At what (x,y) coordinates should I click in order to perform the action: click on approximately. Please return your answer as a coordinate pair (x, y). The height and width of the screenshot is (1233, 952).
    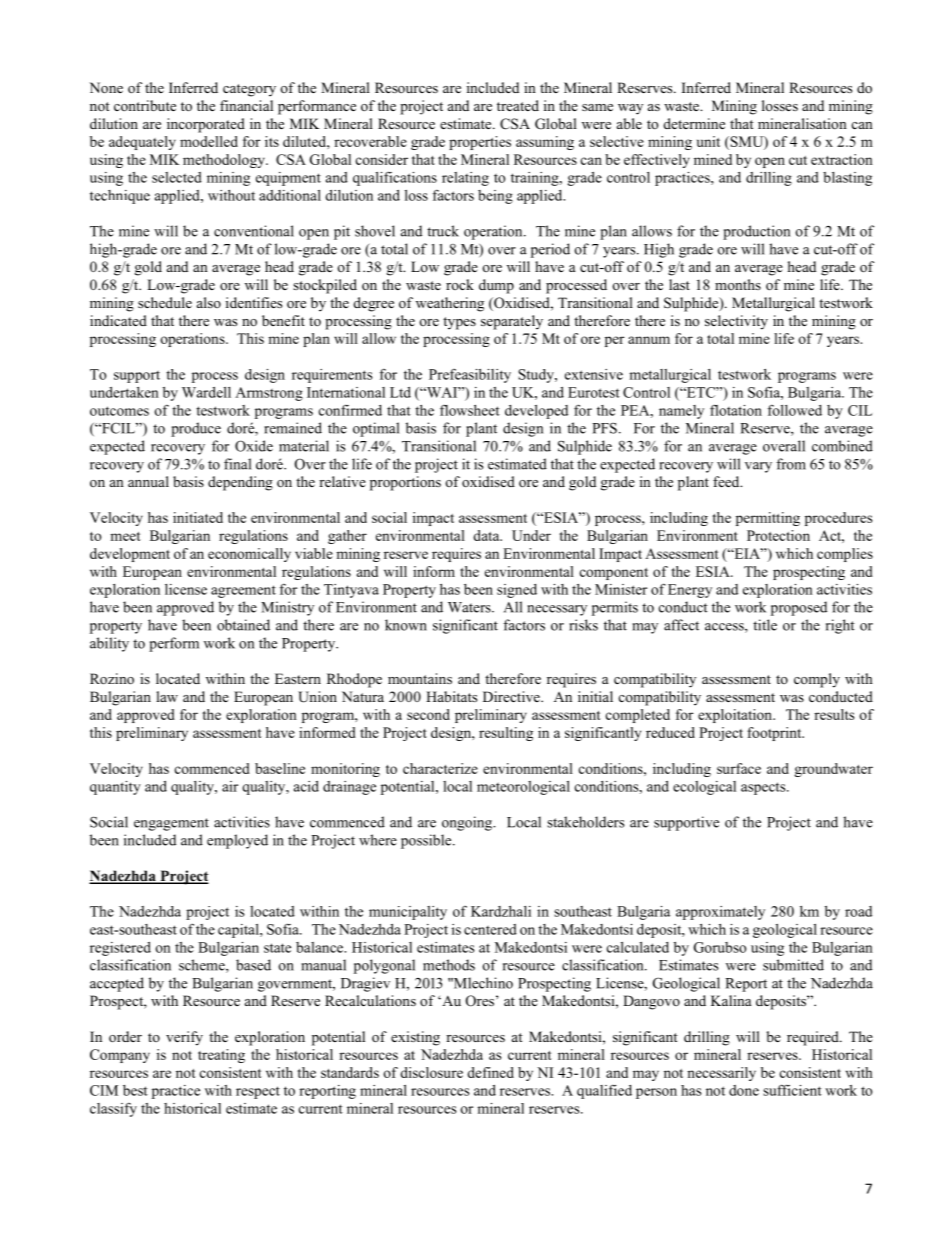
    Looking at the image, I should click on (720, 913).
